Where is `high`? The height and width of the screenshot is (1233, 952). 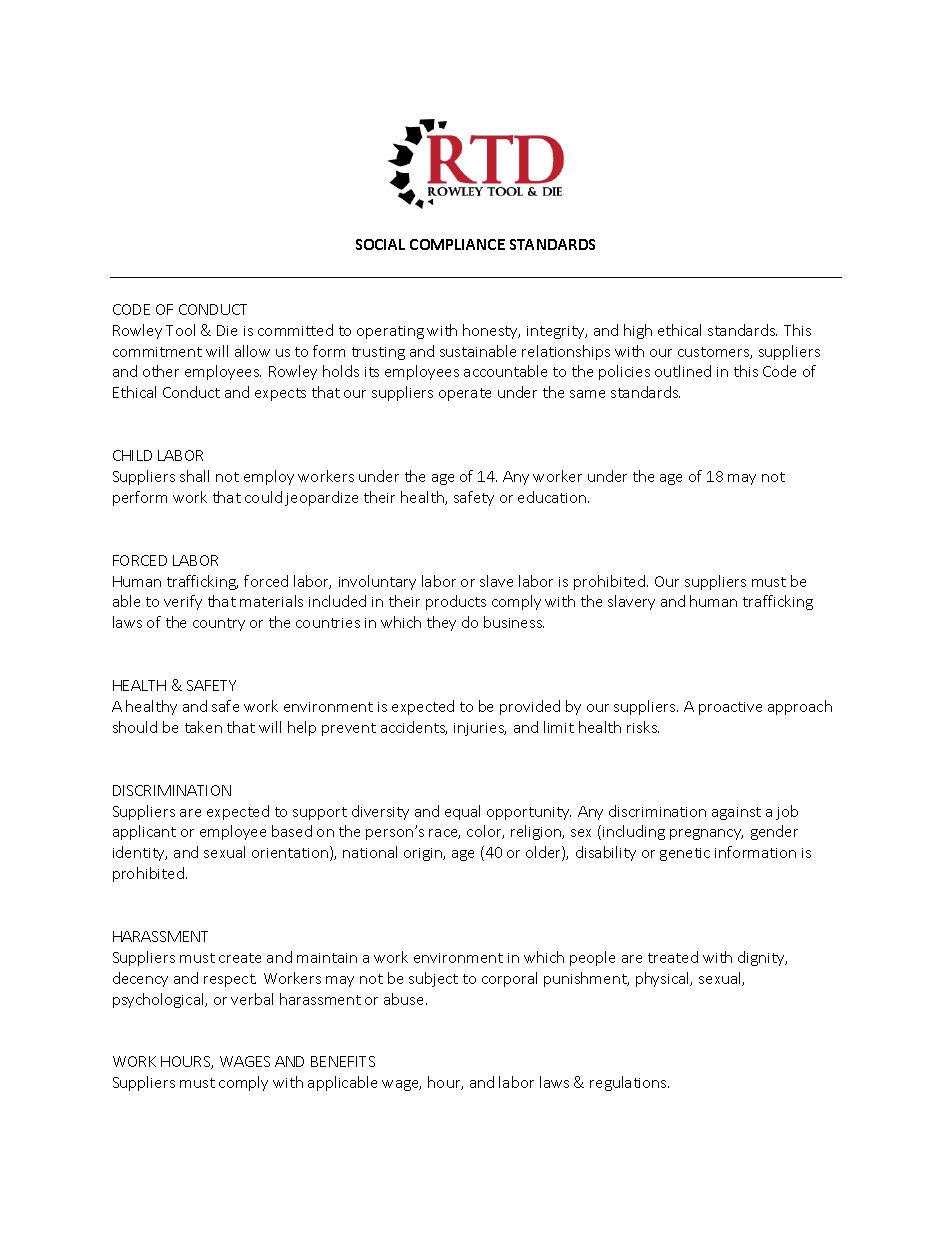 high is located at coordinates (638, 331).
